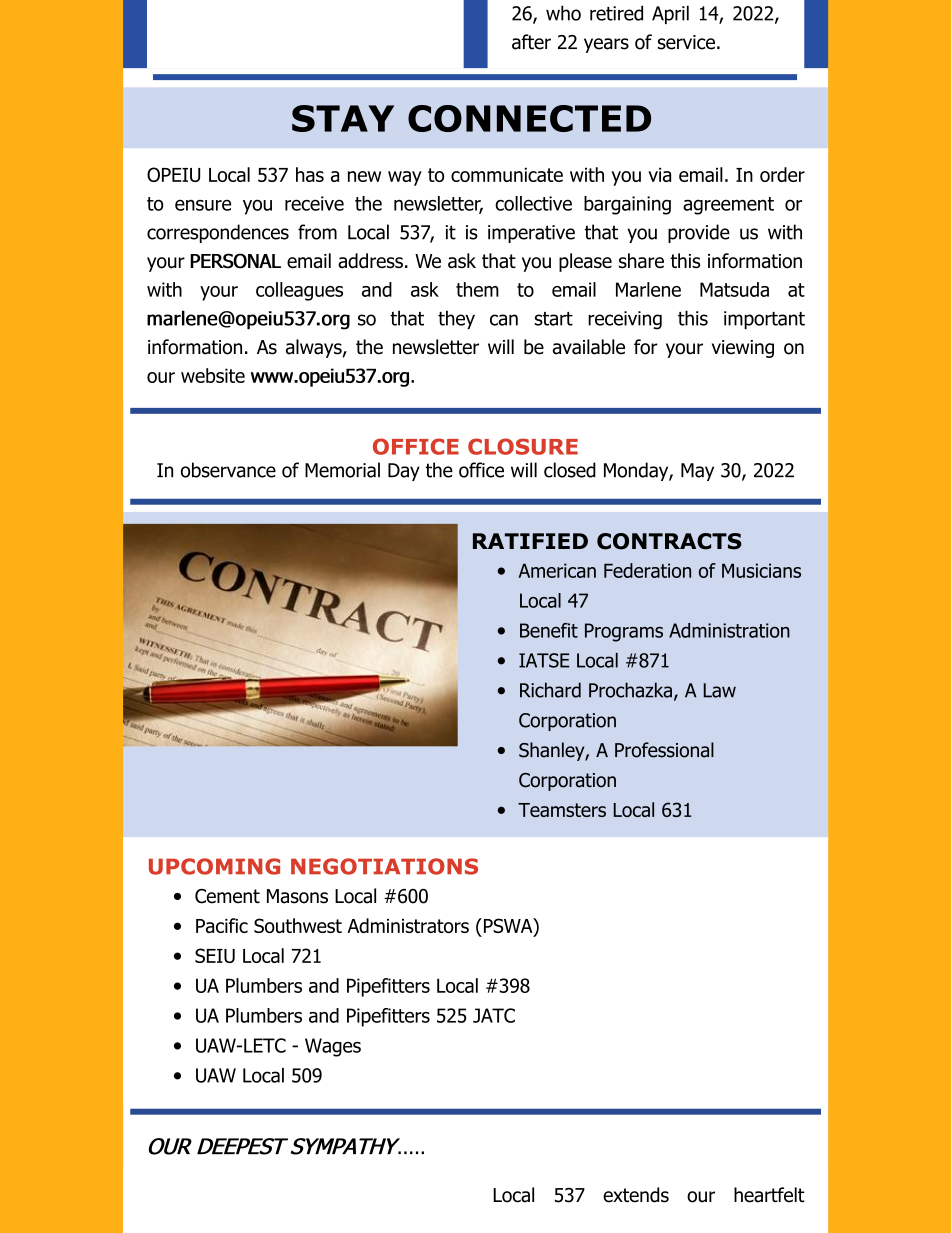 The image size is (952, 1233). I want to click on observance, so click(228, 470).
